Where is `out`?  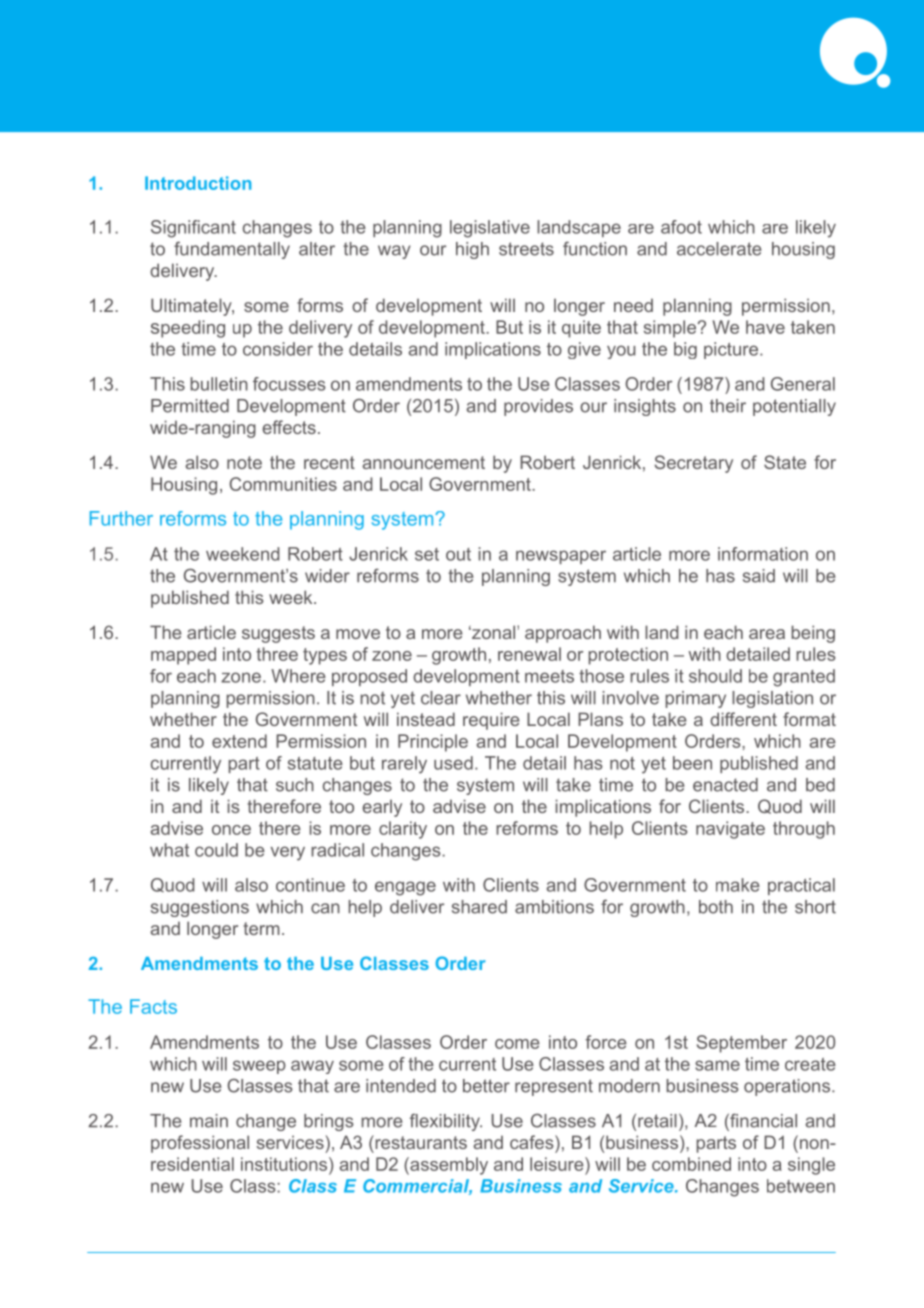
out is located at coordinates (458, 554).
